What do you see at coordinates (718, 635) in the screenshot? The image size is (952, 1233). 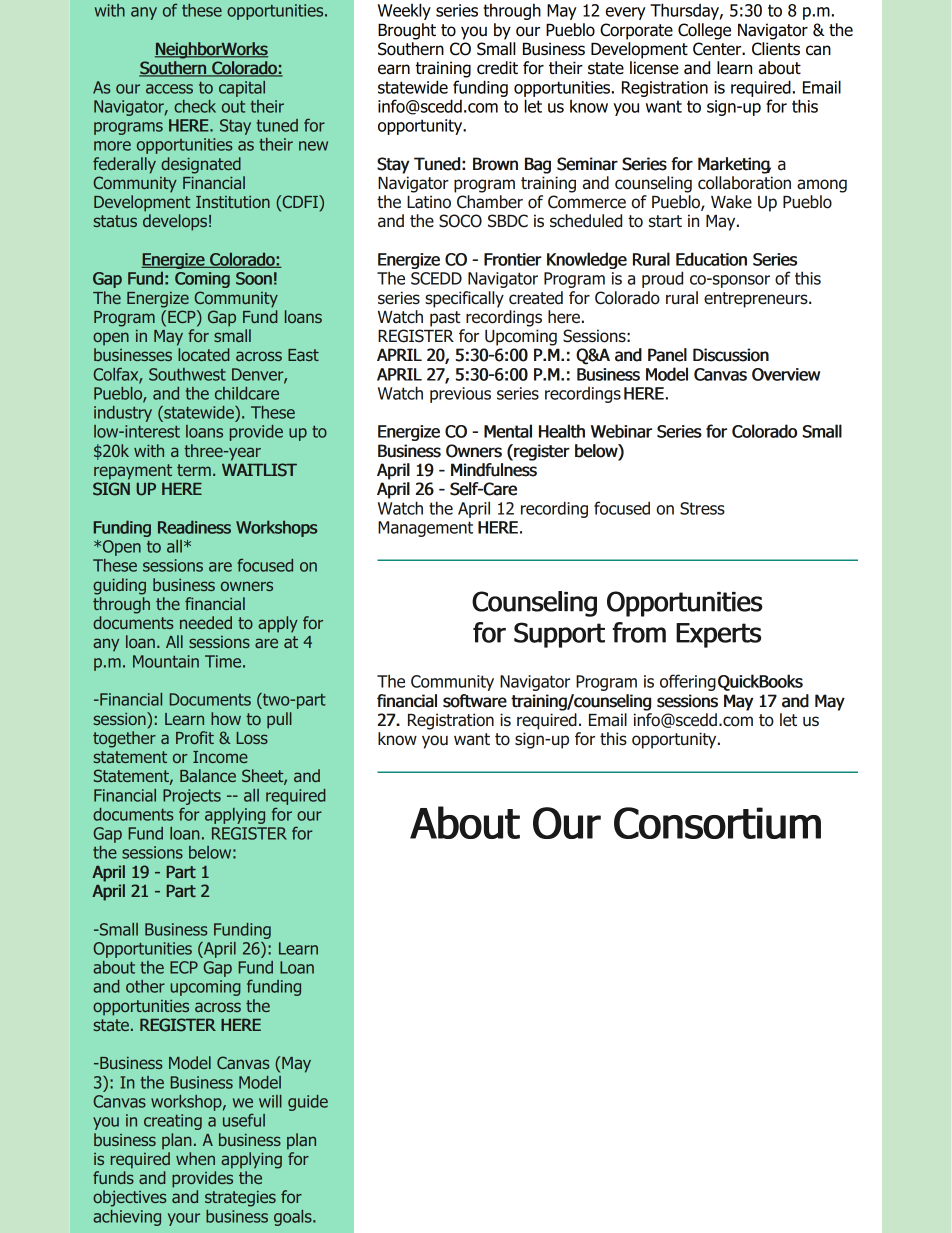 I see `Experts` at bounding box center [718, 635].
